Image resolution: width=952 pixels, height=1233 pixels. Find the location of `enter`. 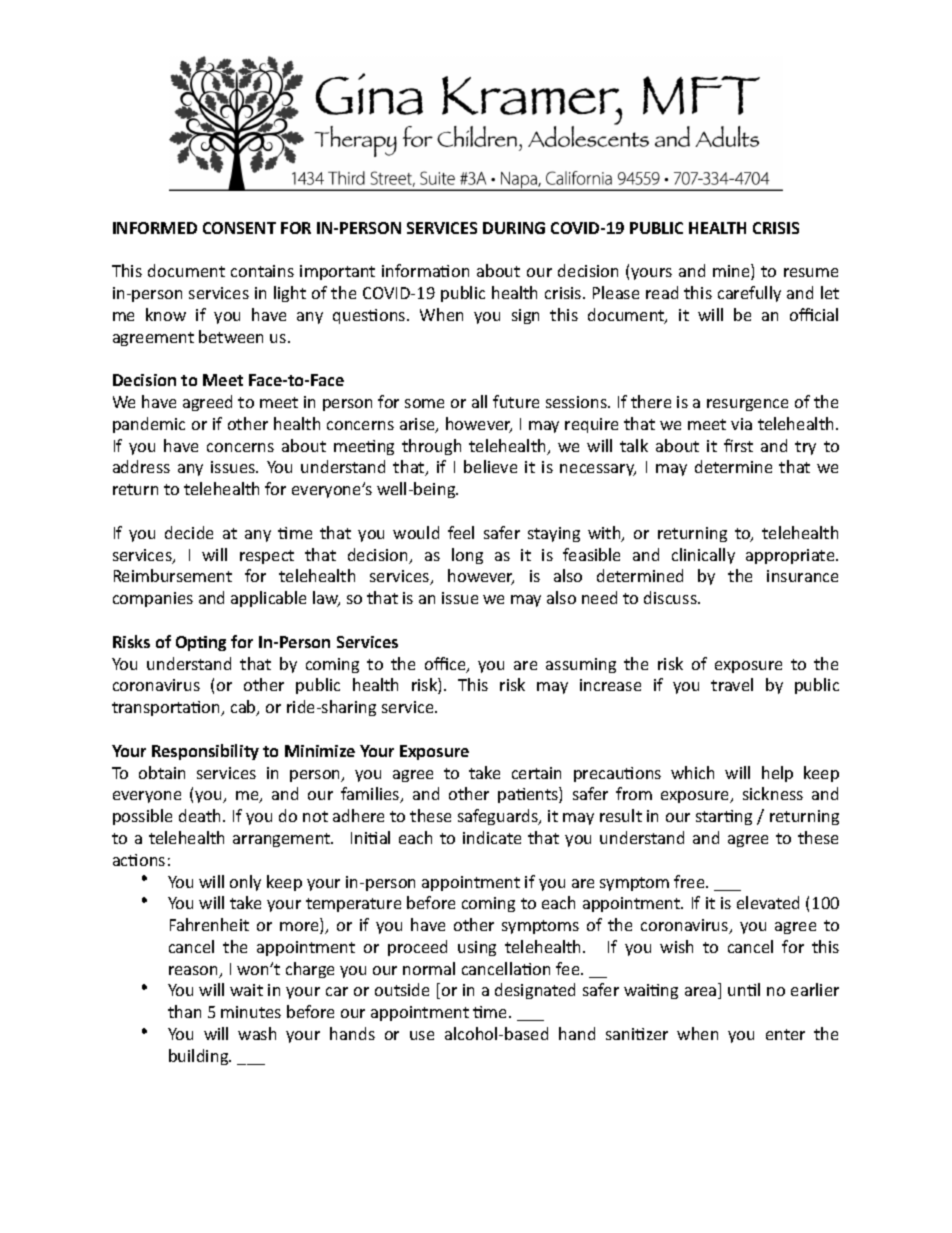

enter is located at coordinates (785, 1034).
